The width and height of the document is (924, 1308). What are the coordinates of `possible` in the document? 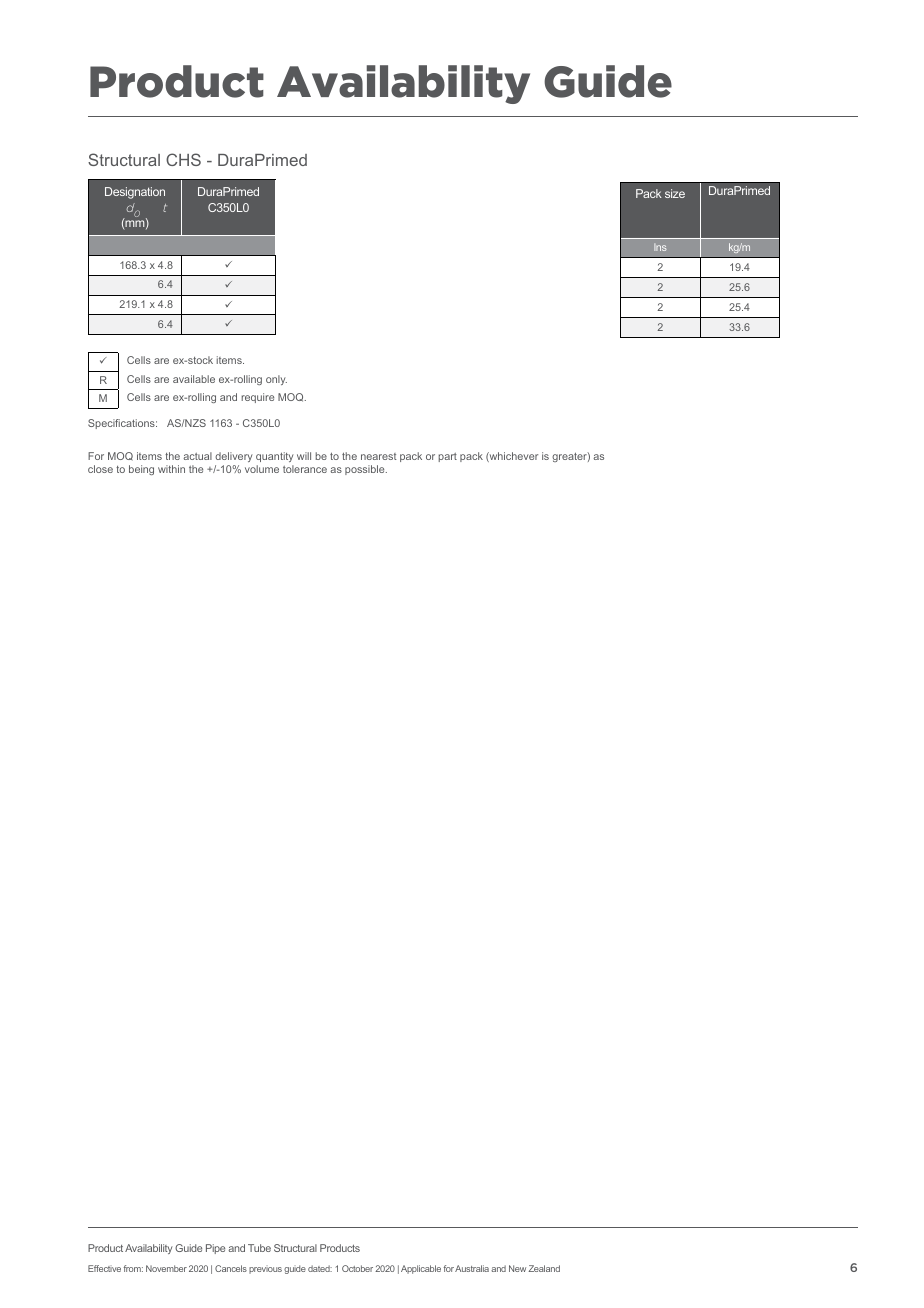 It's located at (366, 470).
